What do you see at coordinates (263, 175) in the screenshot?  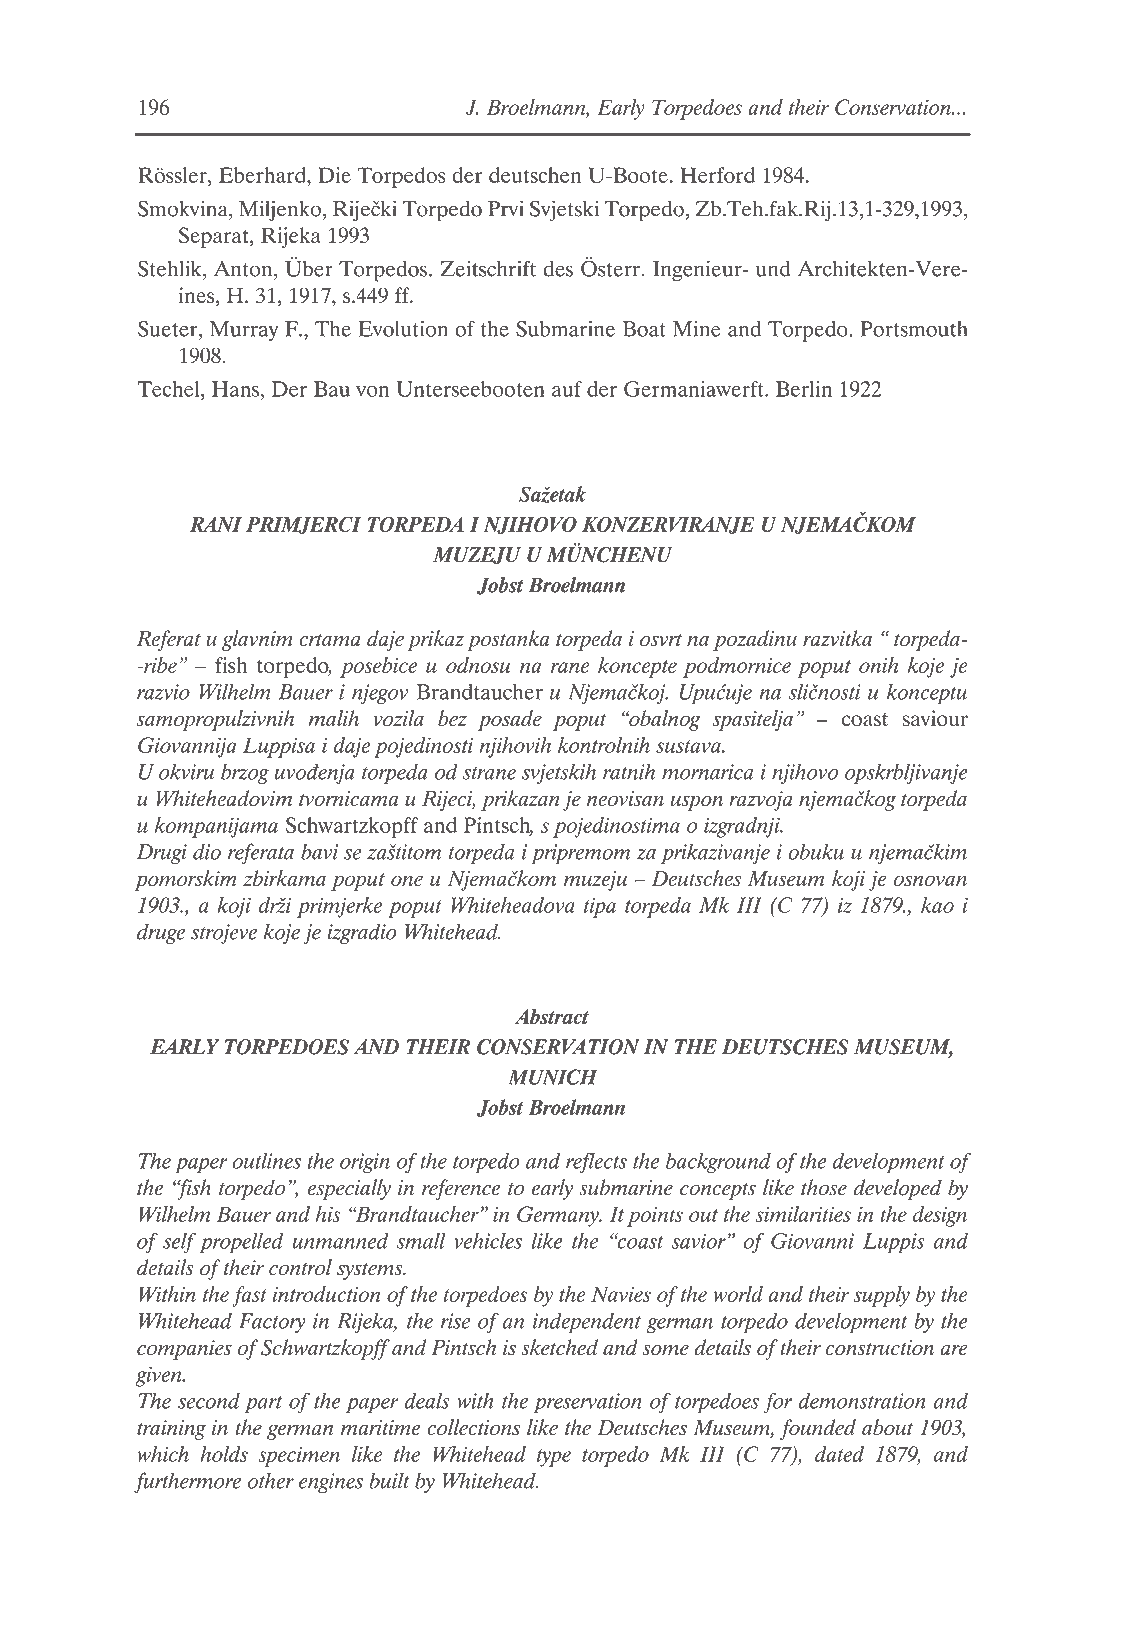 I see `Eberhard` at bounding box center [263, 175].
